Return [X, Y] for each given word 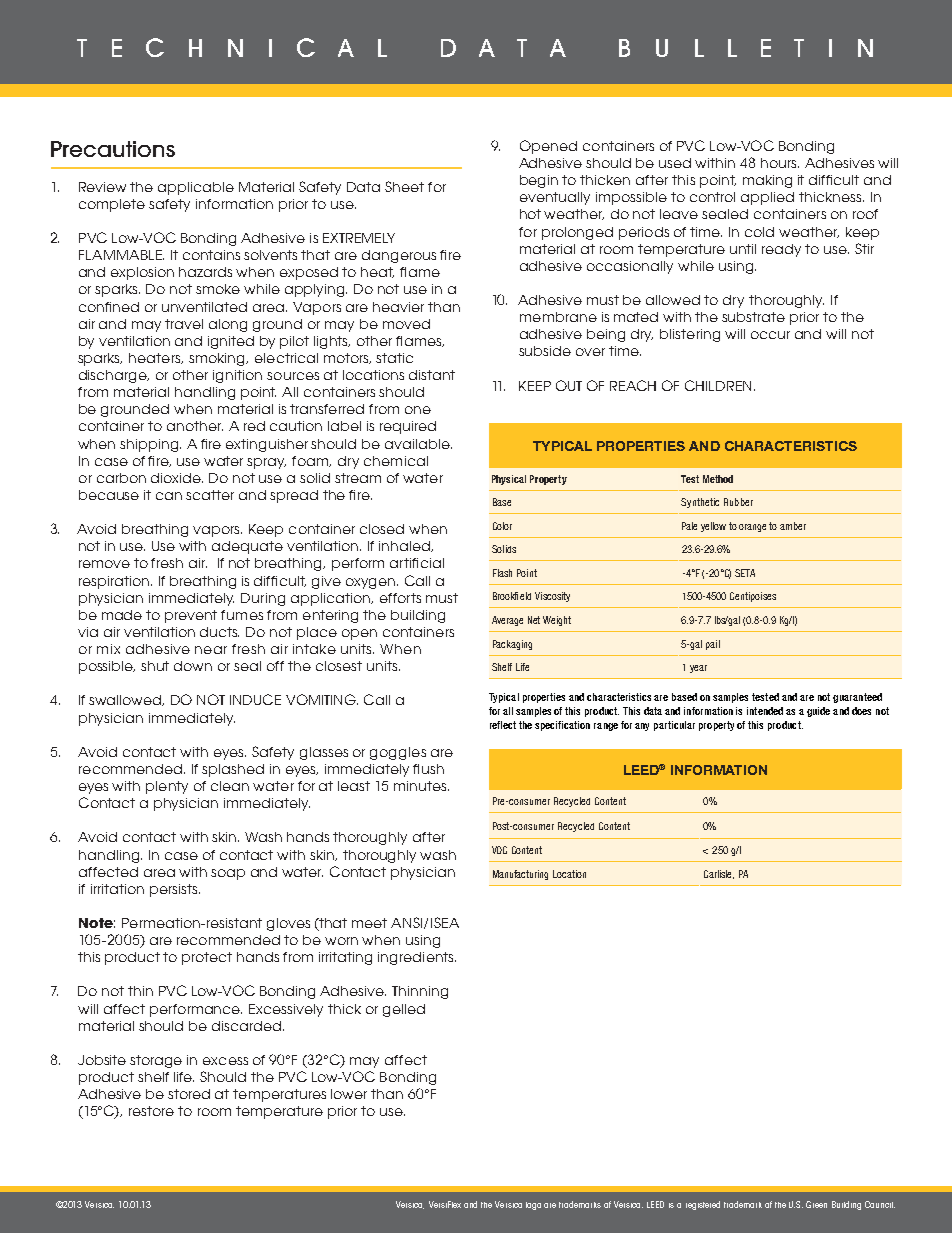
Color [502, 526]
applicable [196, 188]
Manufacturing [520, 875]
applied [767, 198]
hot [530, 214]
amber [793, 526]
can [169, 496]
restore [151, 1111]
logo [533, 1206]
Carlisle [719, 874]
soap [228, 874]
